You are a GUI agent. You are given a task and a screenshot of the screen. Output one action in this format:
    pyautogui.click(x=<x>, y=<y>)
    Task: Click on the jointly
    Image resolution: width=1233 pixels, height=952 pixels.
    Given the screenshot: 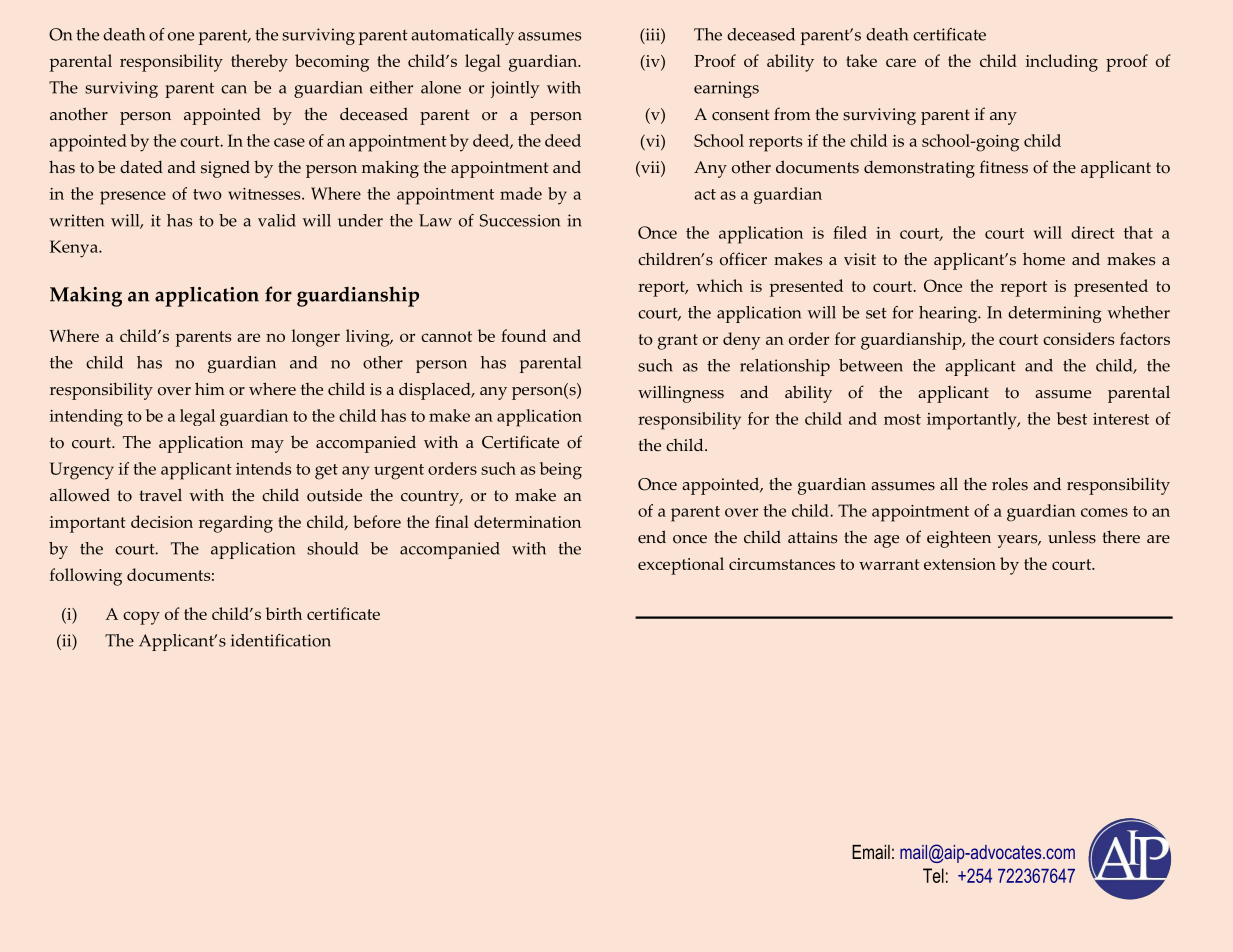 What is the action you would take?
    pyautogui.click(x=515, y=89)
